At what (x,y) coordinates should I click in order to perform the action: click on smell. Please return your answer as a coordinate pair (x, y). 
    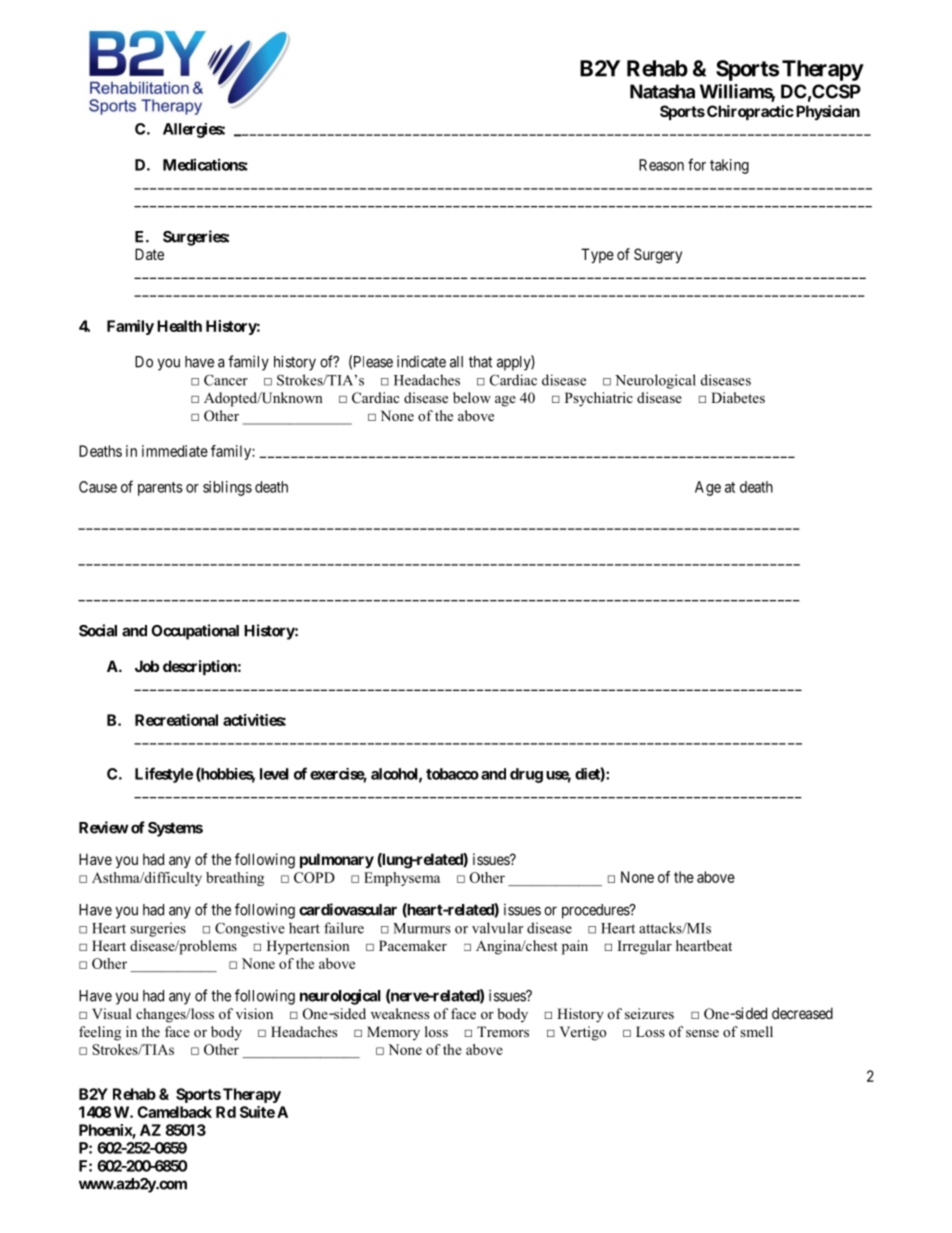
    Looking at the image, I should click on (756, 1031).
